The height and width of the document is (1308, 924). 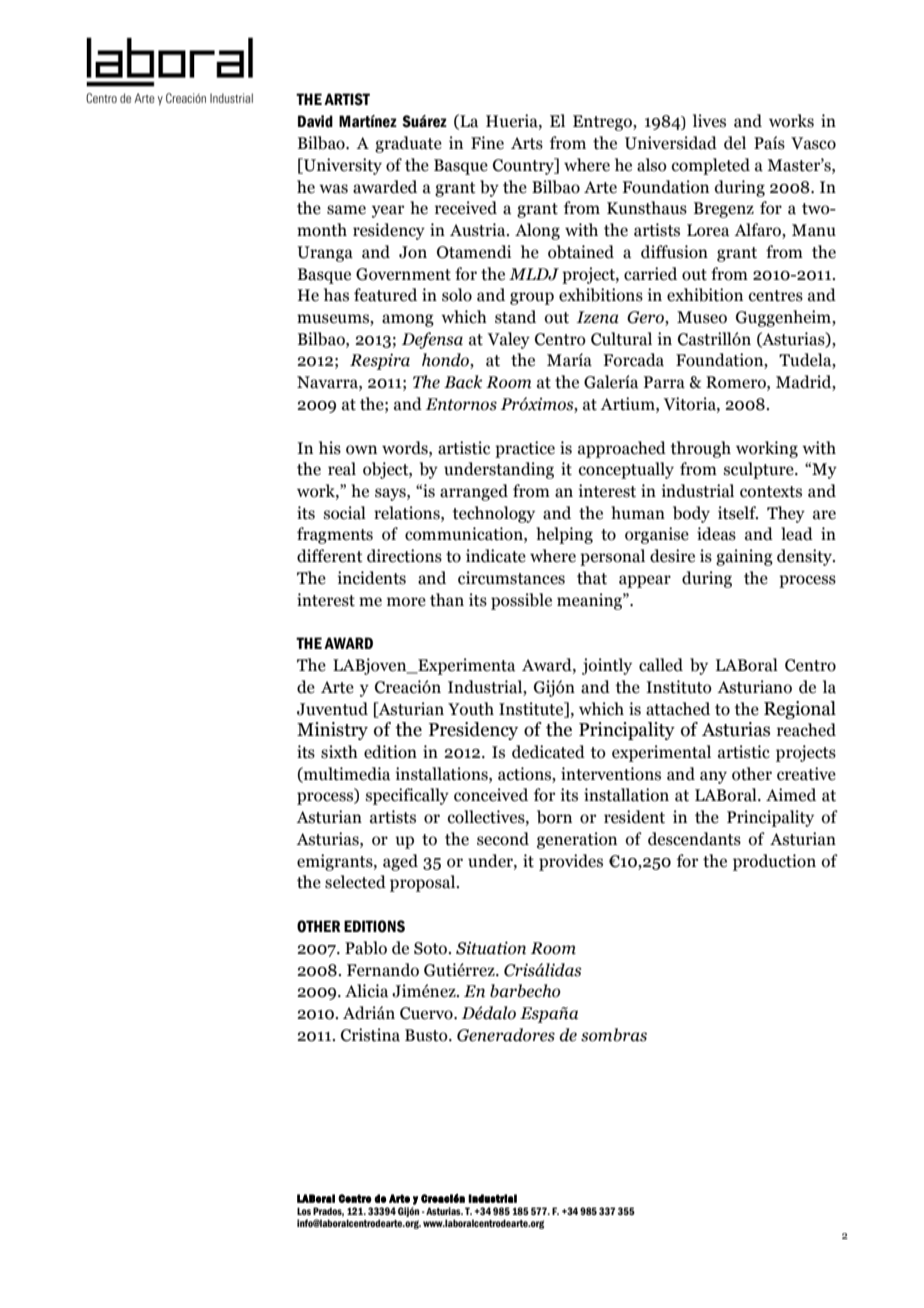 What do you see at coordinates (607, 666) in the document?
I see `jointly` at bounding box center [607, 666].
